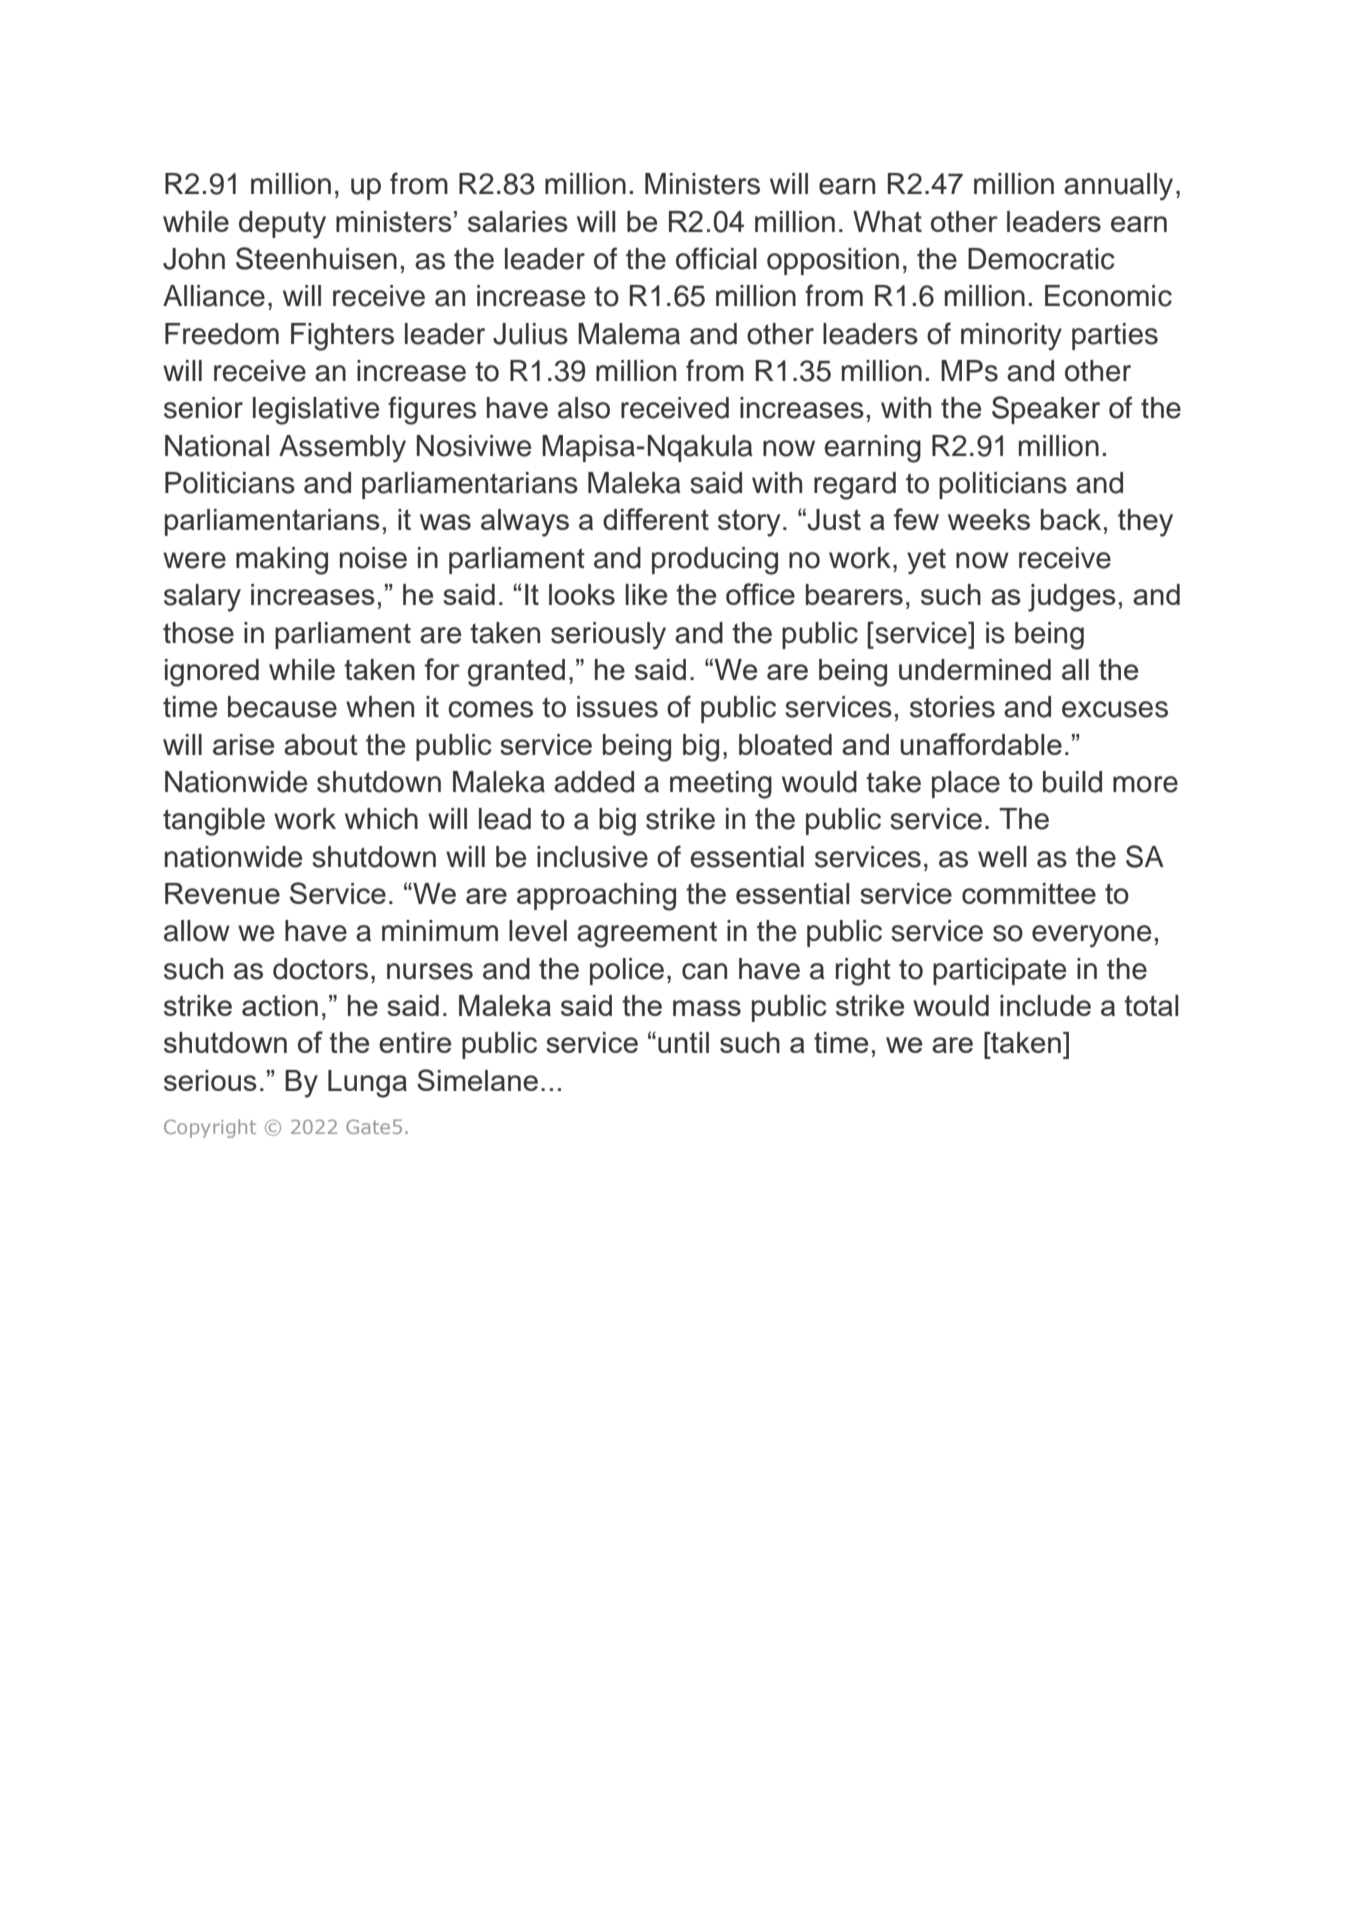 Image resolution: width=1348 pixels, height=1906 pixels. Describe the element at coordinates (1072, 598) in the image. I see `judges` at that location.
